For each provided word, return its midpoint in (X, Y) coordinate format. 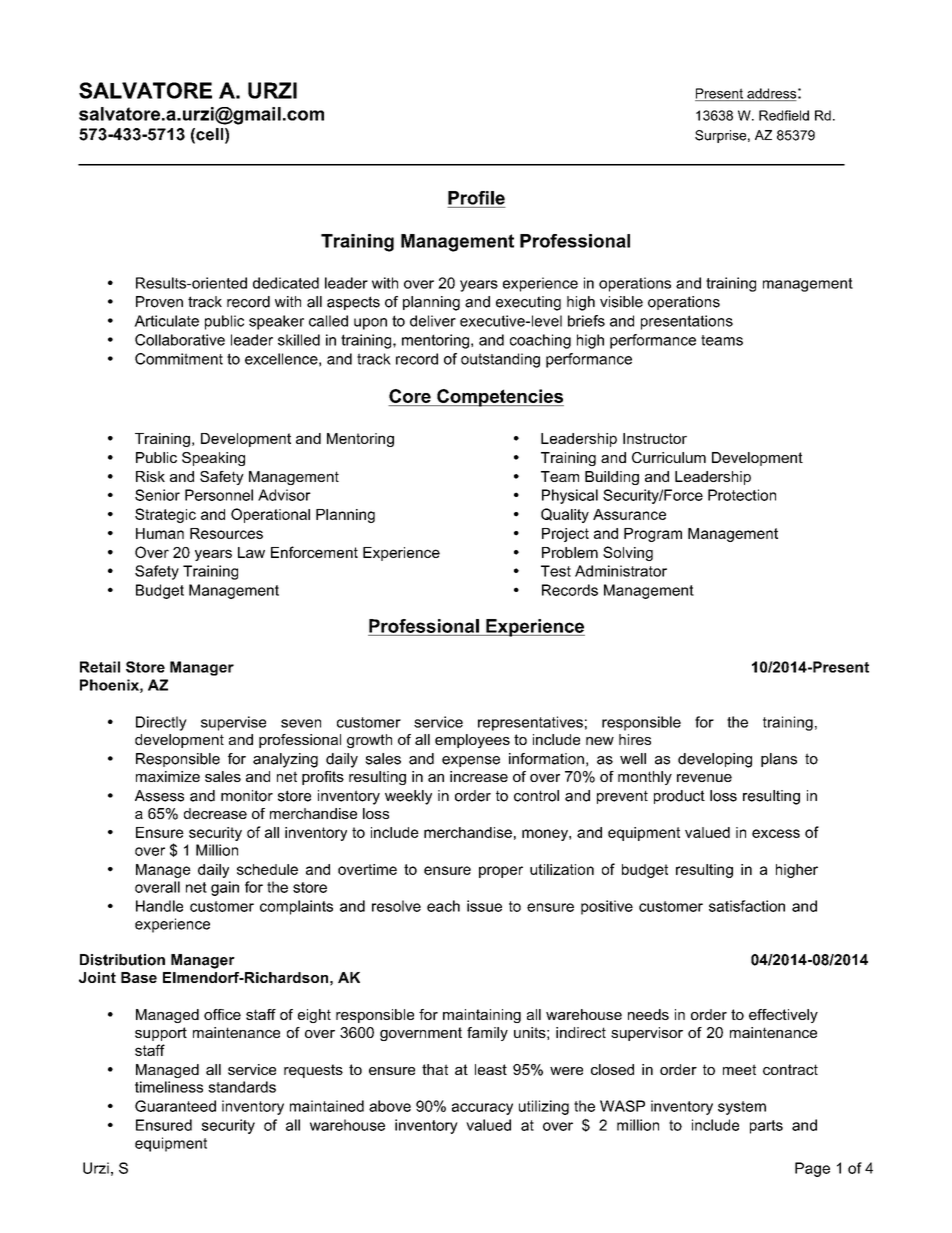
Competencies (499, 398)
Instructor (655, 438)
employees (472, 741)
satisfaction (747, 906)
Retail (100, 667)
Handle (159, 906)
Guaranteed (175, 1106)
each (443, 906)
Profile (476, 198)
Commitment (179, 359)
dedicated (286, 283)
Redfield (784, 115)
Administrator (621, 571)
